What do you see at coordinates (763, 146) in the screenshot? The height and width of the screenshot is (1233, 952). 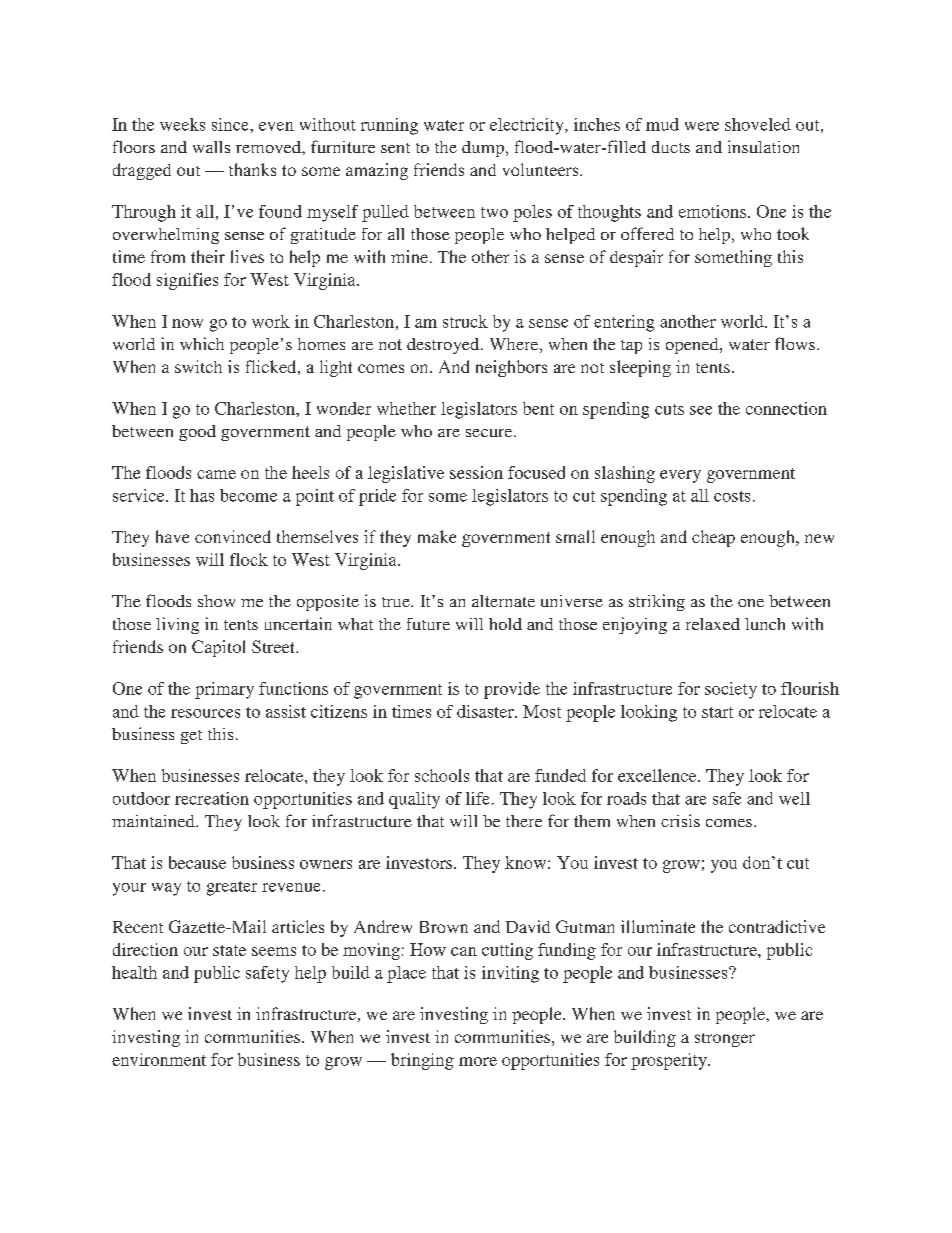 I see `insulation` at bounding box center [763, 146].
